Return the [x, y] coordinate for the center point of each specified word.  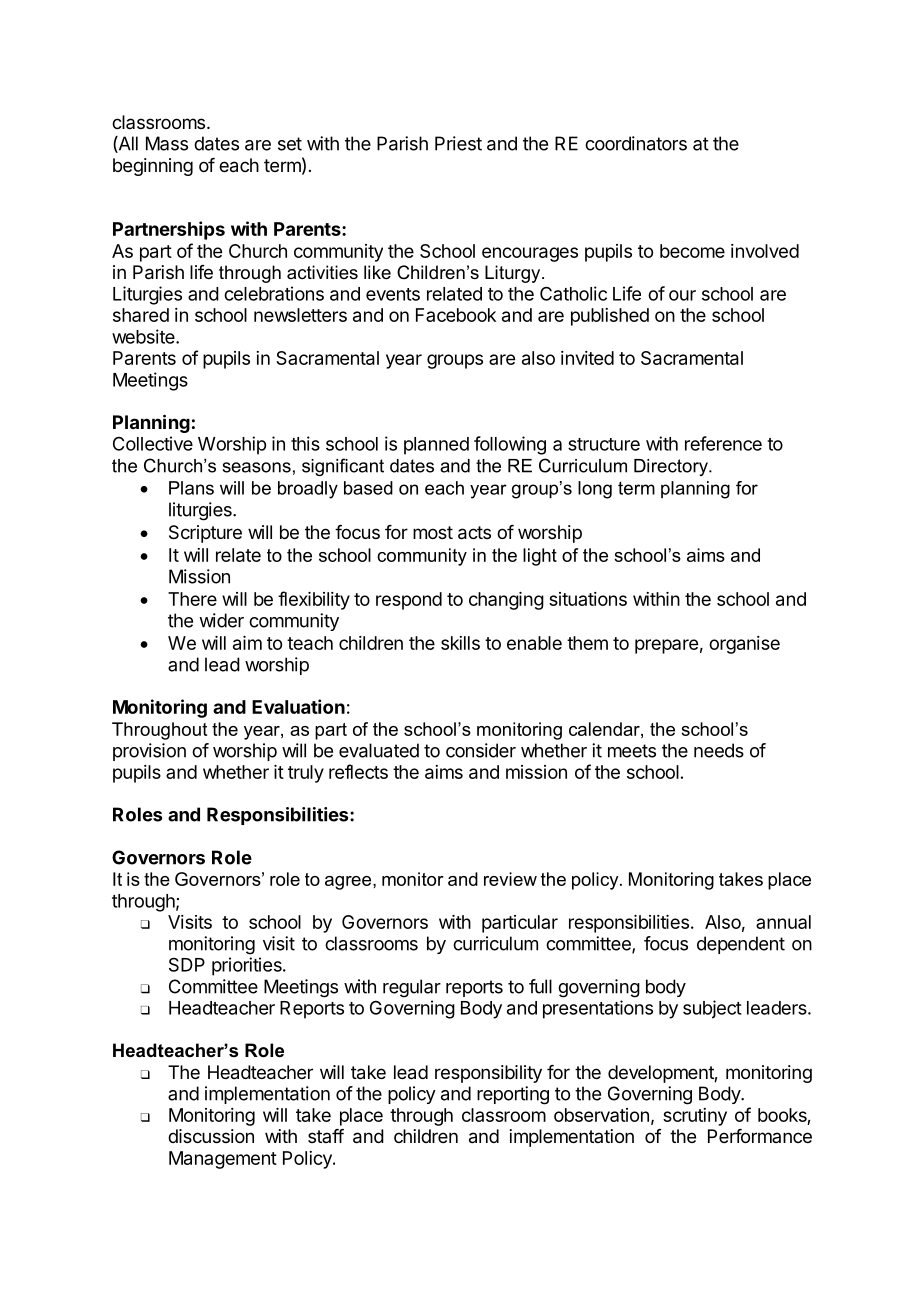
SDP [187, 964]
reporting [513, 1095]
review [510, 879]
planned [436, 446]
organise [744, 645]
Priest [458, 143]
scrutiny [695, 1117]
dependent [741, 945]
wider [221, 620]
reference [723, 443]
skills [460, 643]
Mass [167, 143]
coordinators [636, 143]
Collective [153, 443]
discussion [211, 1136]
